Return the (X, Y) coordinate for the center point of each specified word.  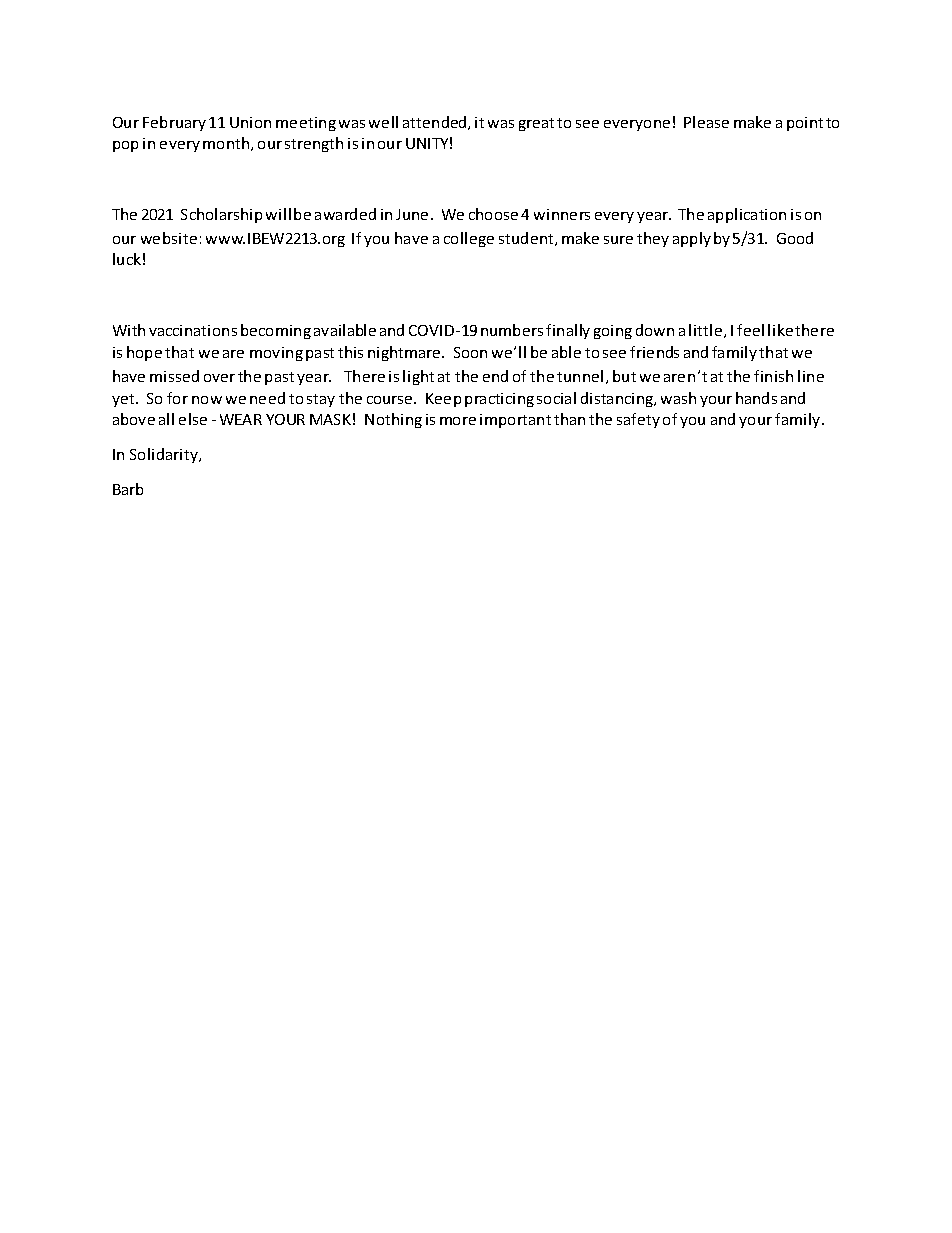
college (469, 239)
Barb (128, 489)
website (169, 238)
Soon (470, 352)
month (227, 144)
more (458, 421)
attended (436, 123)
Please (706, 122)
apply (692, 239)
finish (773, 376)
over (219, 378)
